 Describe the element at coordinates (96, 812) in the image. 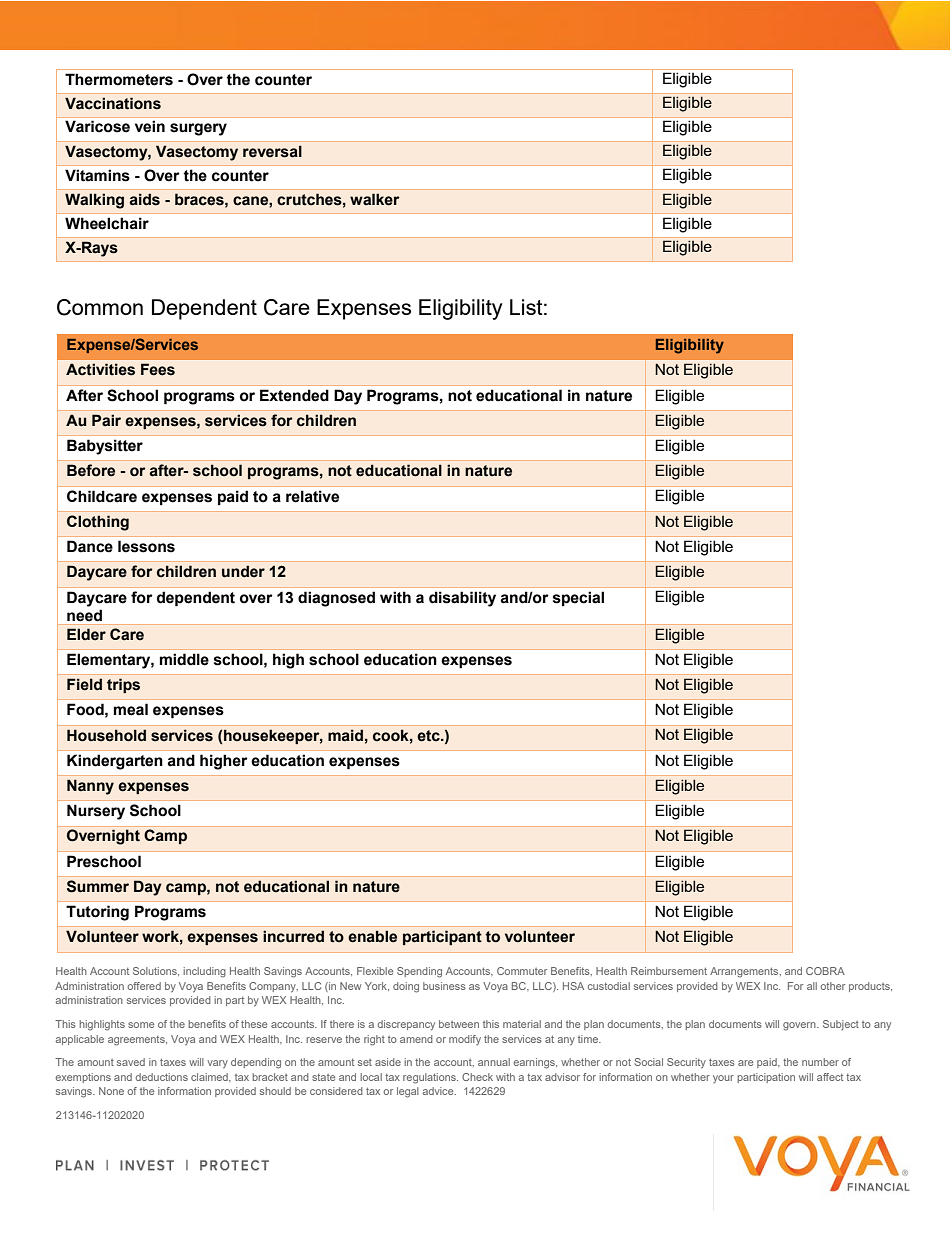

I see `Nursery` at that location.
